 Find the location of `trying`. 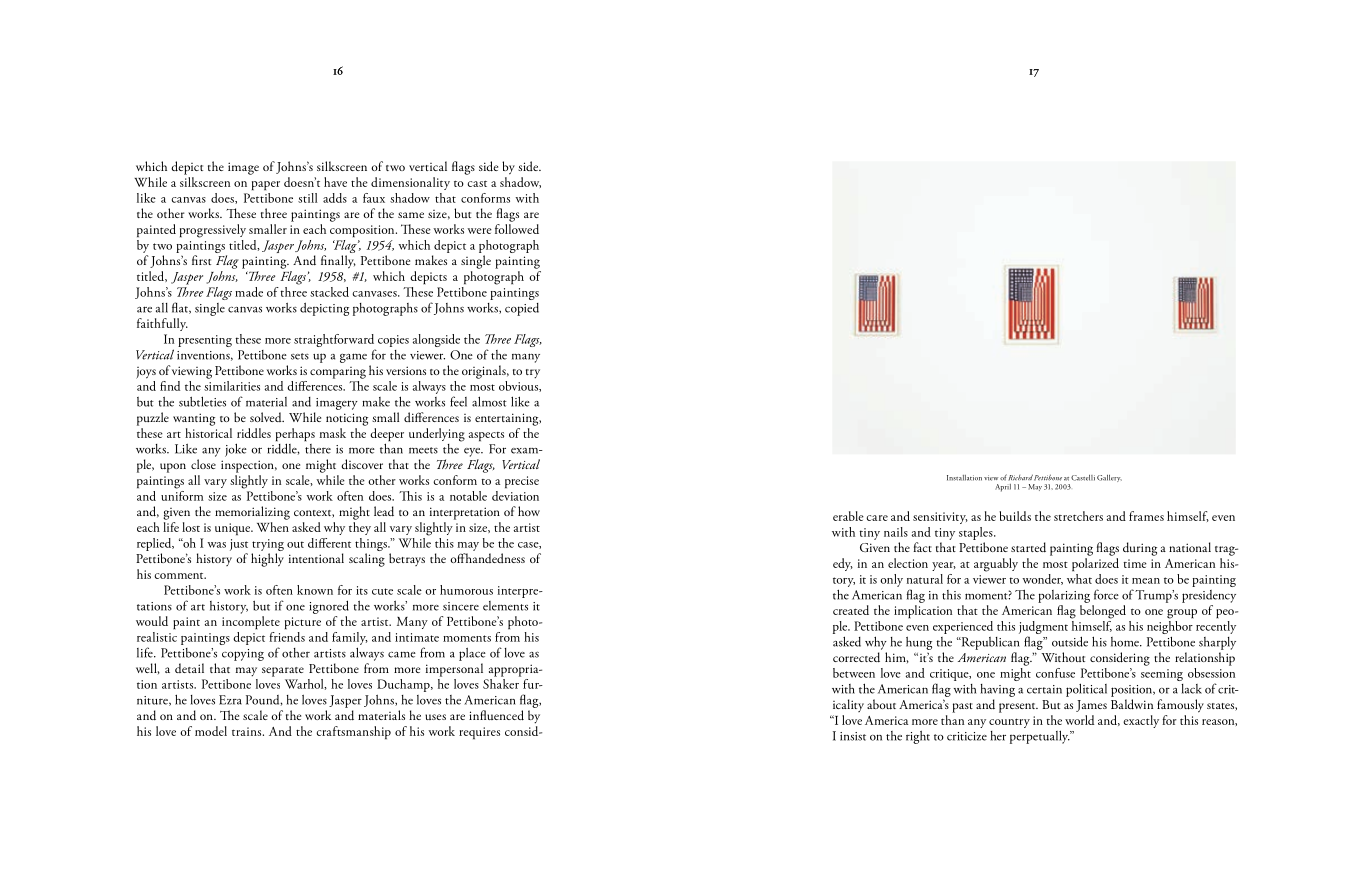

trying is located at coordinates (268, 545).
